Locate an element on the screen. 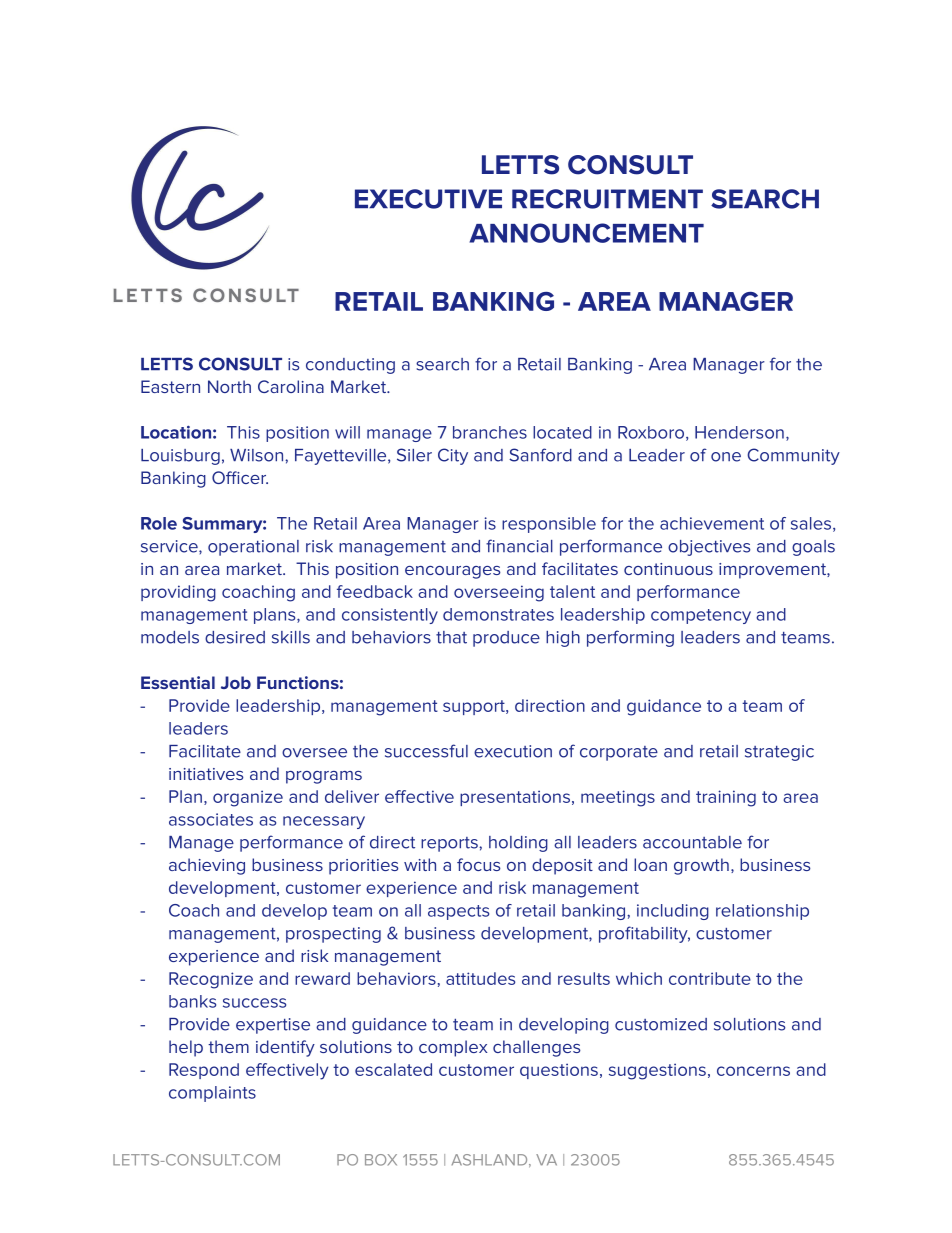 This screenshot has width=952, height=1233. holding is located at coordinates (518, 844).
